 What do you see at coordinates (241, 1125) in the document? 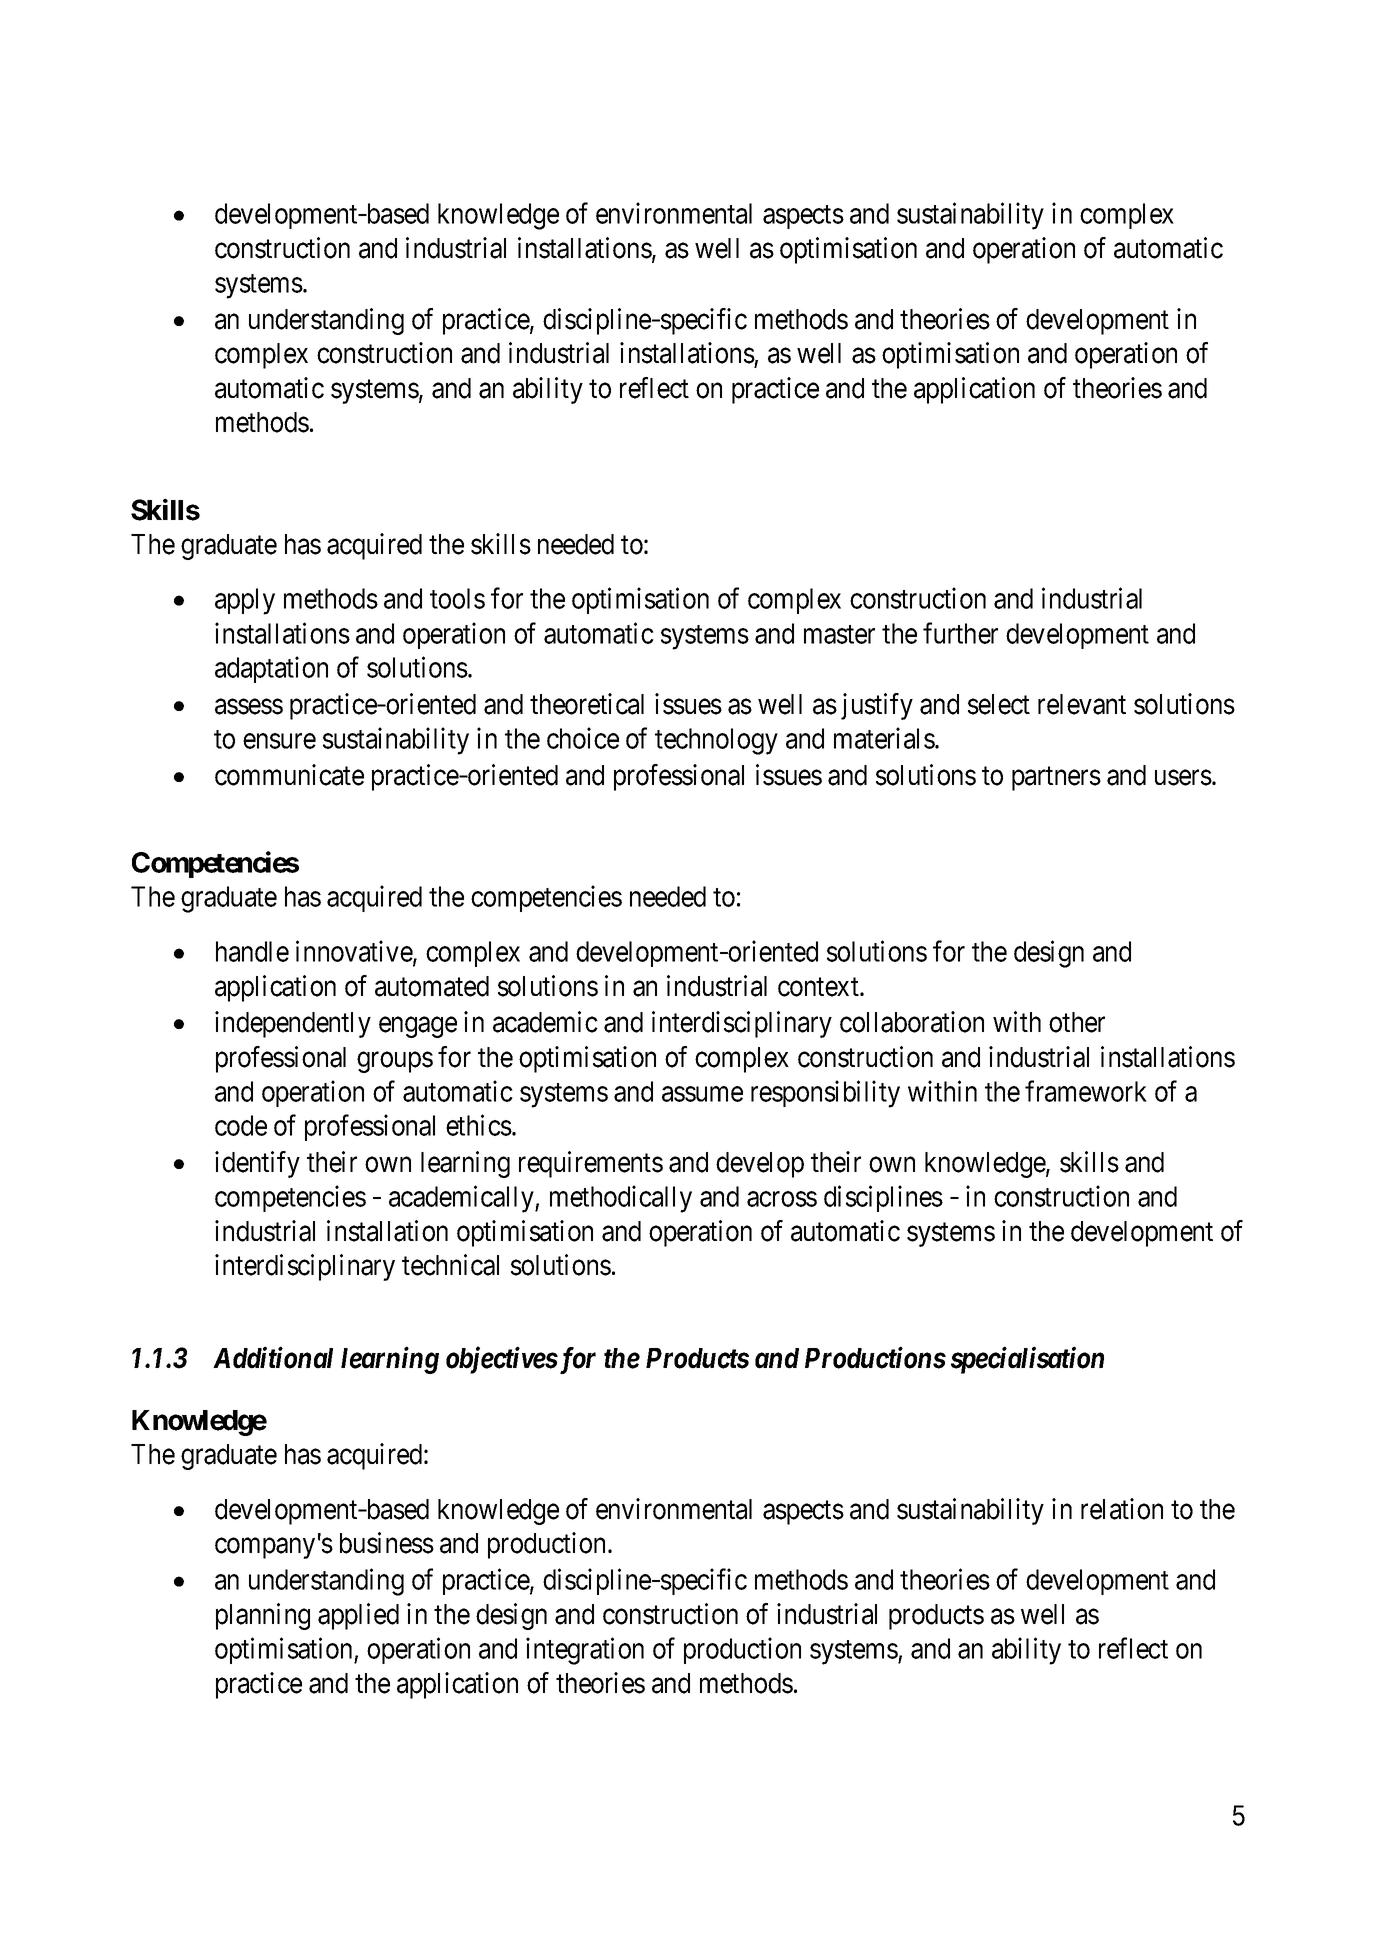
I see `code` at bounding box center [241, 1125].
